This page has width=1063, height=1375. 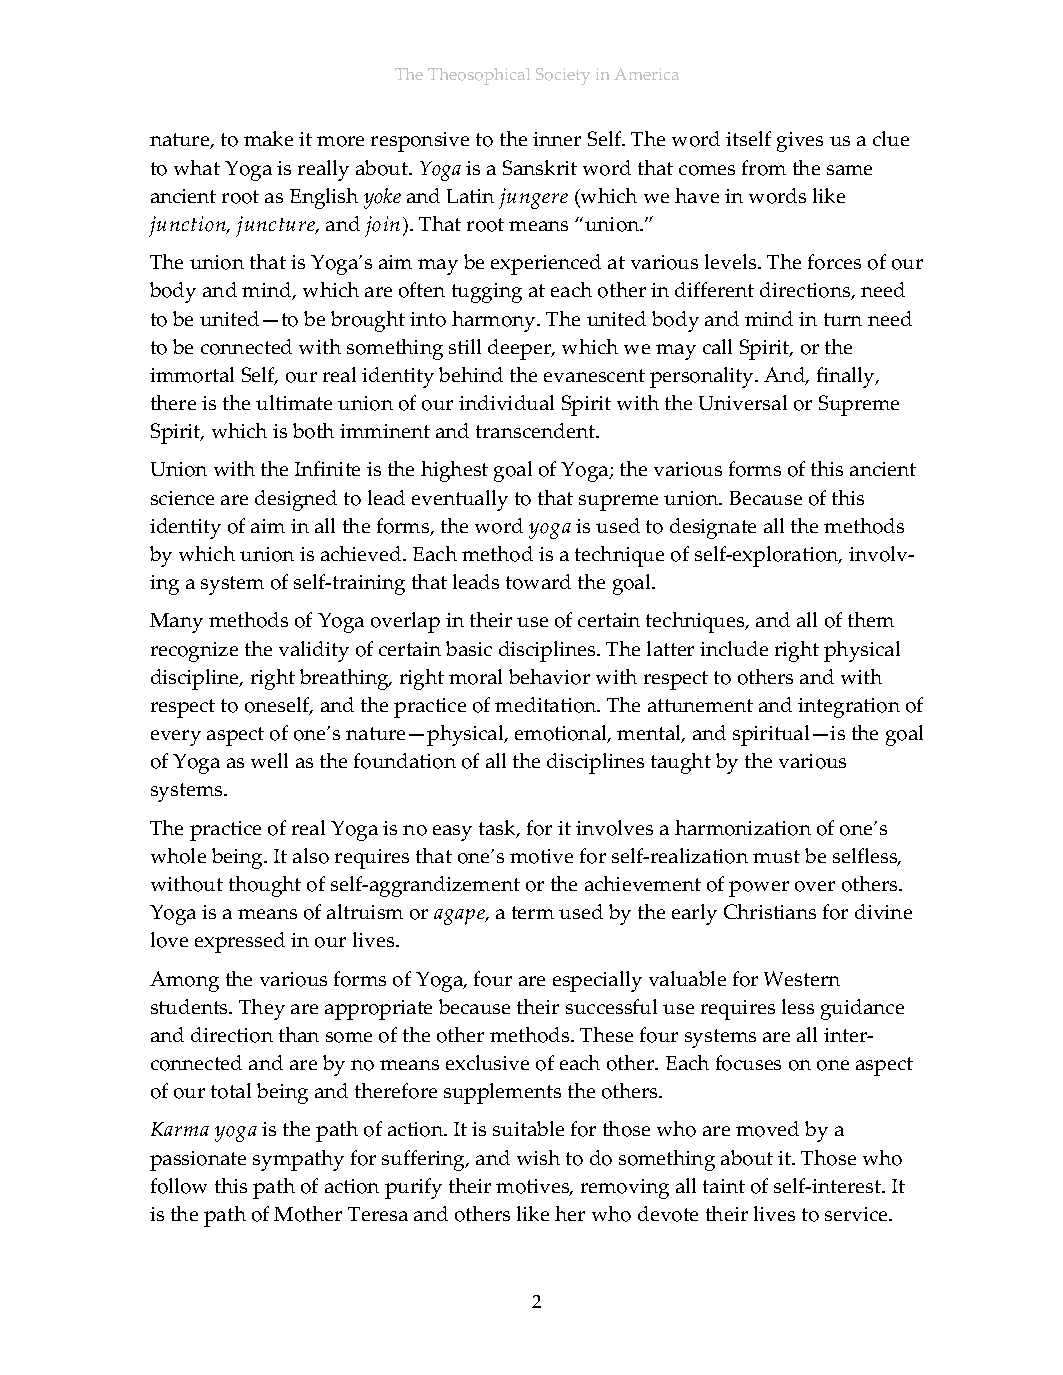 What do you see at coordinates (296, 500) in the page?
I see `designed` at bounding box center [296, 500].
